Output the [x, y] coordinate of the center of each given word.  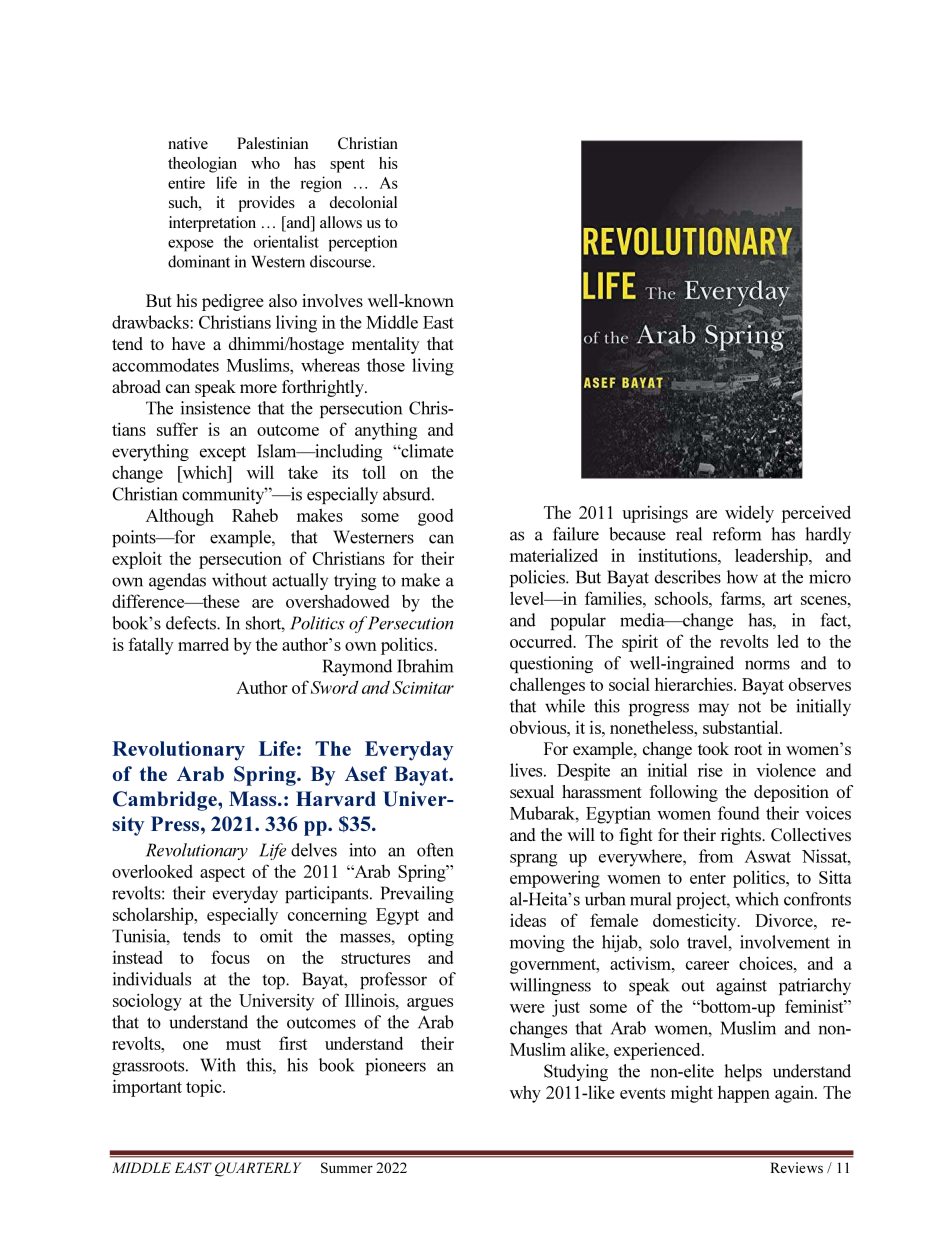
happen [744, 1094]
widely [749, 514]
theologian [202, 165]
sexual [532, 791]
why [525, 1094]
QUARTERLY [258, 1169]
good [435, 517]
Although [180, 517]
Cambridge [166, 801]
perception [363, 243]
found [739, 813]
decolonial [363, 202]
